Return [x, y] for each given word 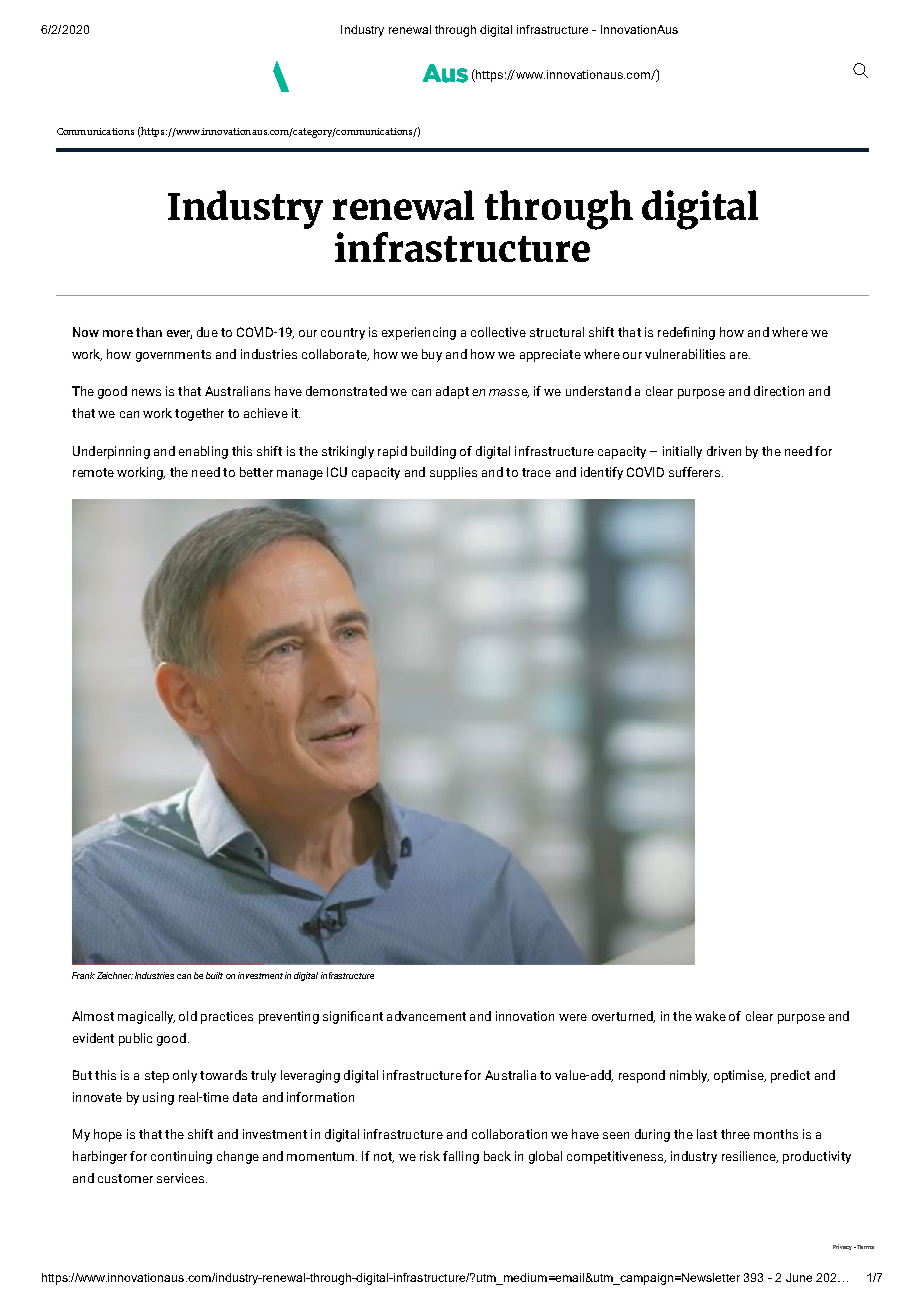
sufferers [696, 472]
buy [432, 355]
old [188, 1016]
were [573, 1017]
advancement [426, 1016]
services [182, 1178]
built [214, 975]
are [740, 355]
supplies [453, 473]
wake [710, 1016]
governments [173, 356]
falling [461, 1157]
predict [790, 1076]
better [256, 472]
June [799, 1277]
